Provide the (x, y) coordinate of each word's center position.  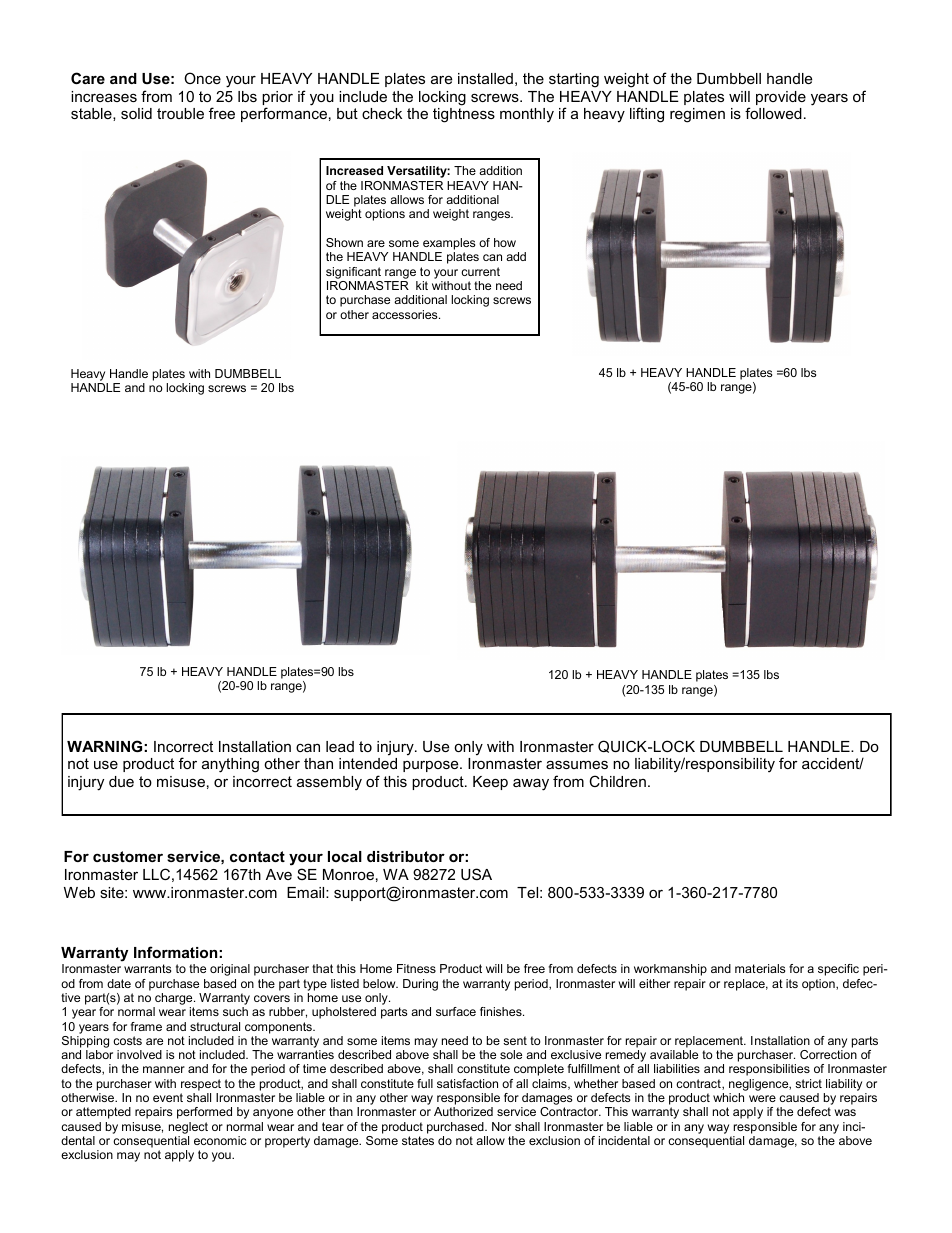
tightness (464, 115)
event (168, 1097)
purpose (432, 766)
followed (773, 113)
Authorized (463, 1111)
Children (617, 781)
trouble (180, 113)
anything (230, 765)
